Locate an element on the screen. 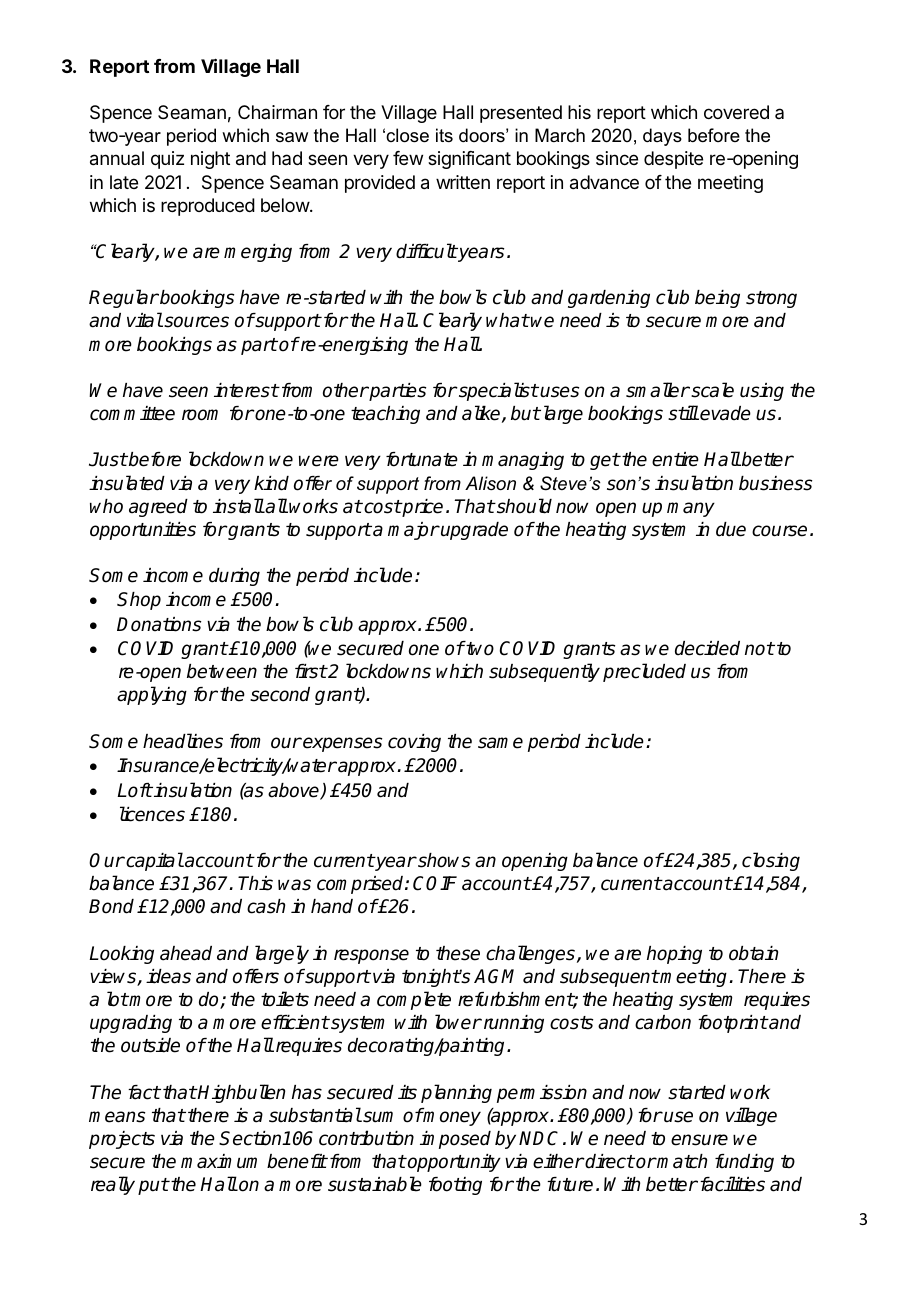  put is located at coordinates (153, 1186).
